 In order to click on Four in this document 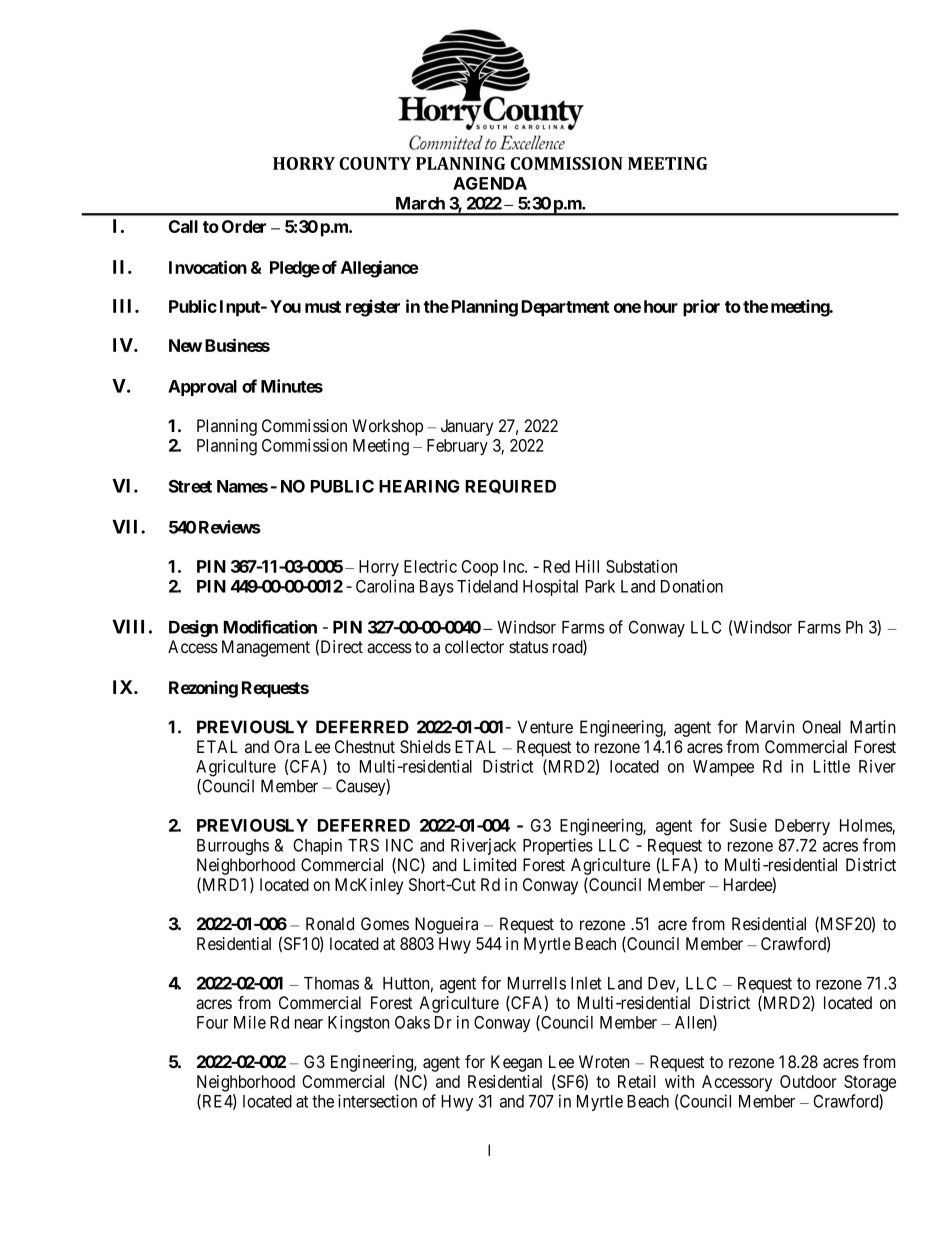, I will do `click(212, 1022)`.
